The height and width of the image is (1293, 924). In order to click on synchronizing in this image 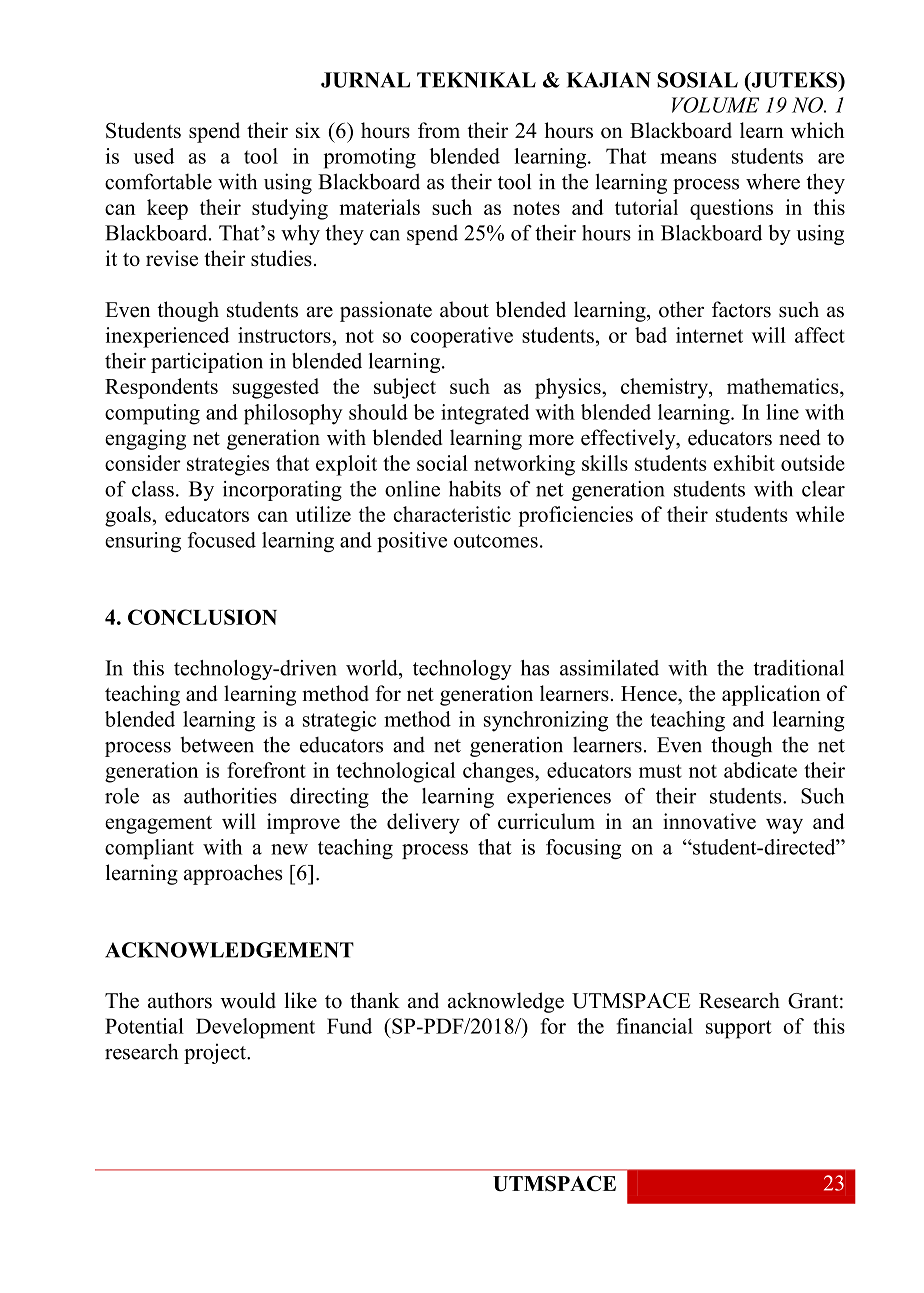, I will do `click(546, 721)`.
